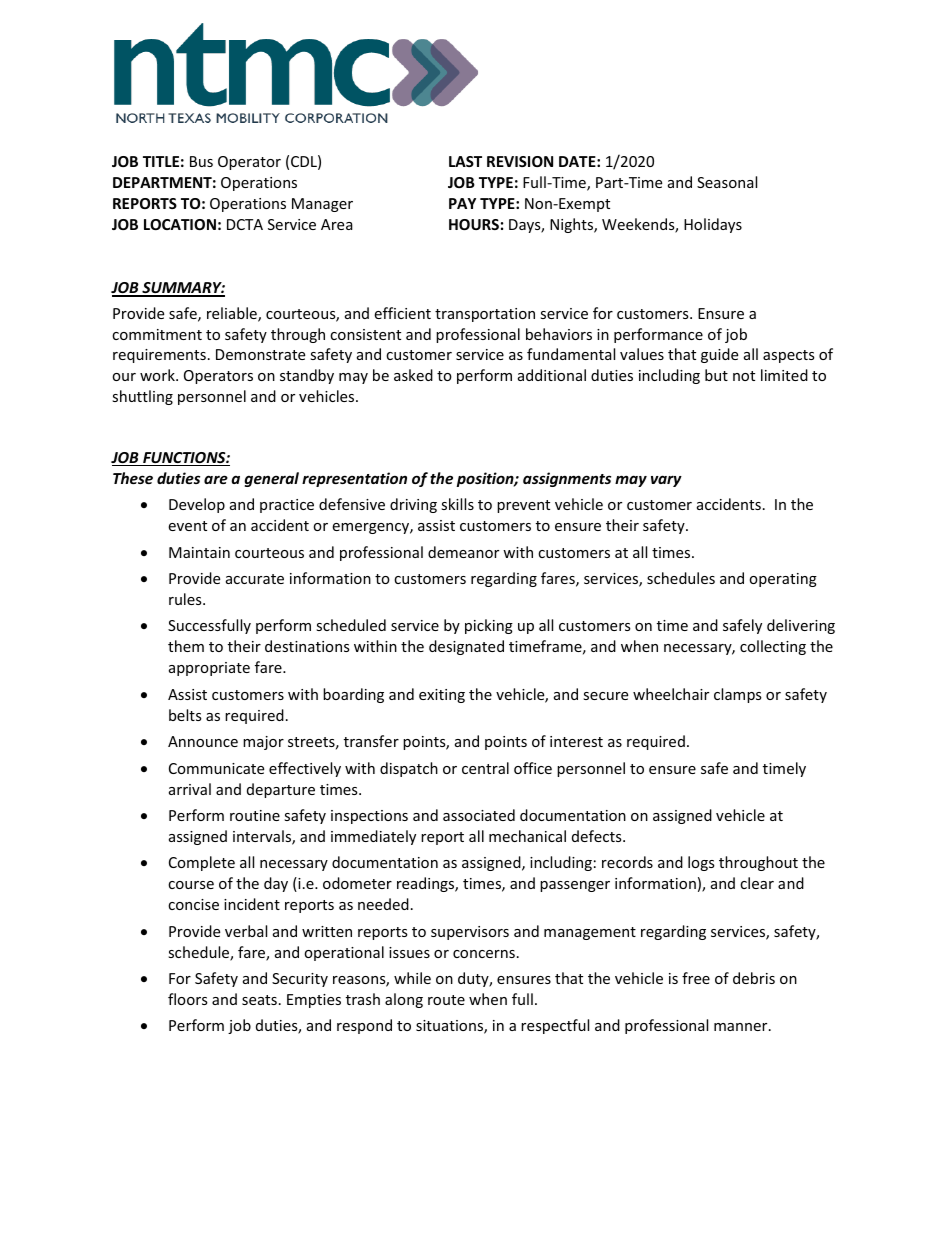 This image has width=952, height=1233. What do you see at coordinates (462, 203) in the image?
I see `PAY` at bounding box center [462, 203].
